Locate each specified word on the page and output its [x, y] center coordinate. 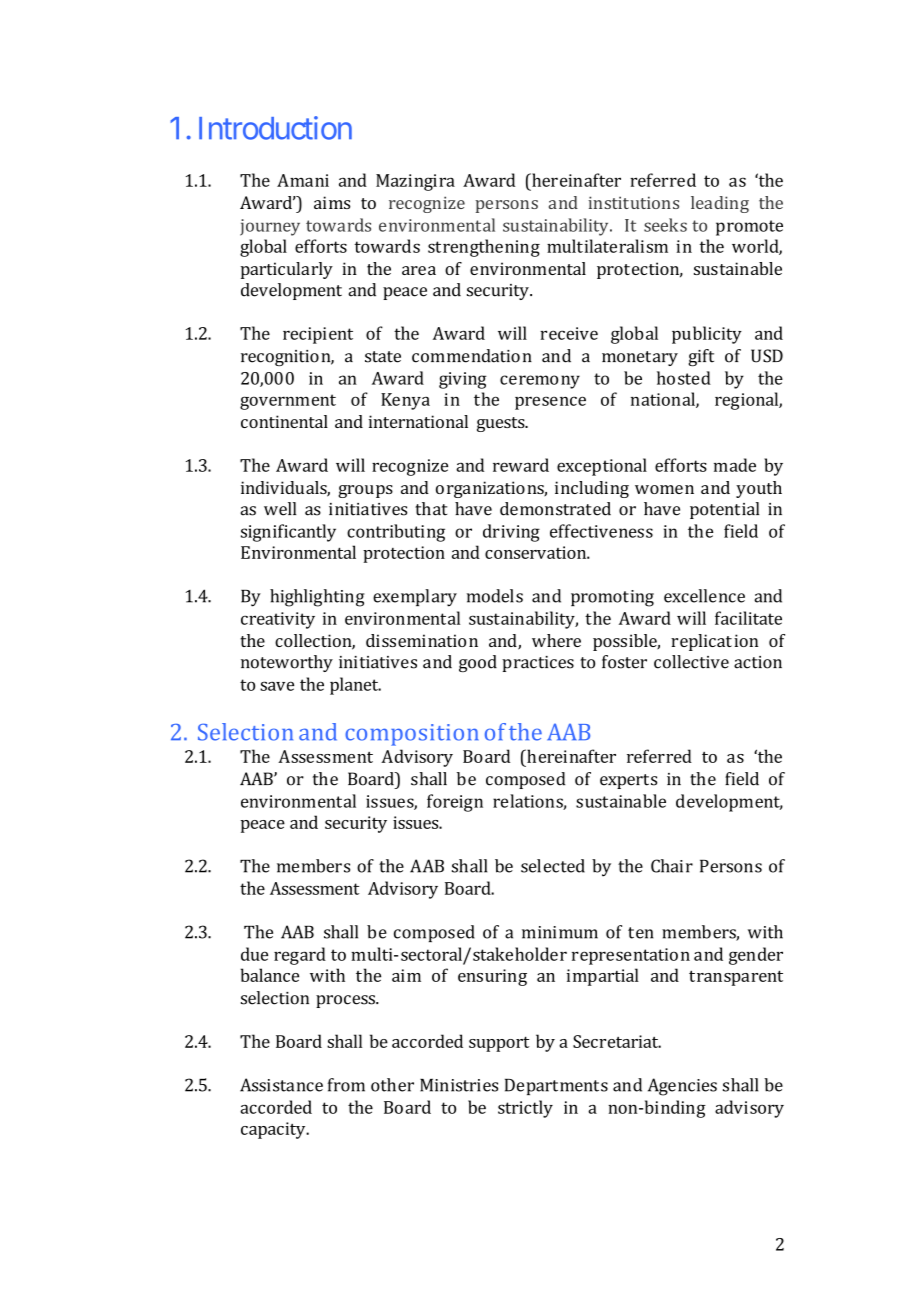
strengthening [484, 248]
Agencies [682, 1087]
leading [720, 204]
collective [691, 662]
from [346, 1085]
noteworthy [287, 663]
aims [332, 202]
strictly [525, 1109]
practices [538, 664]
